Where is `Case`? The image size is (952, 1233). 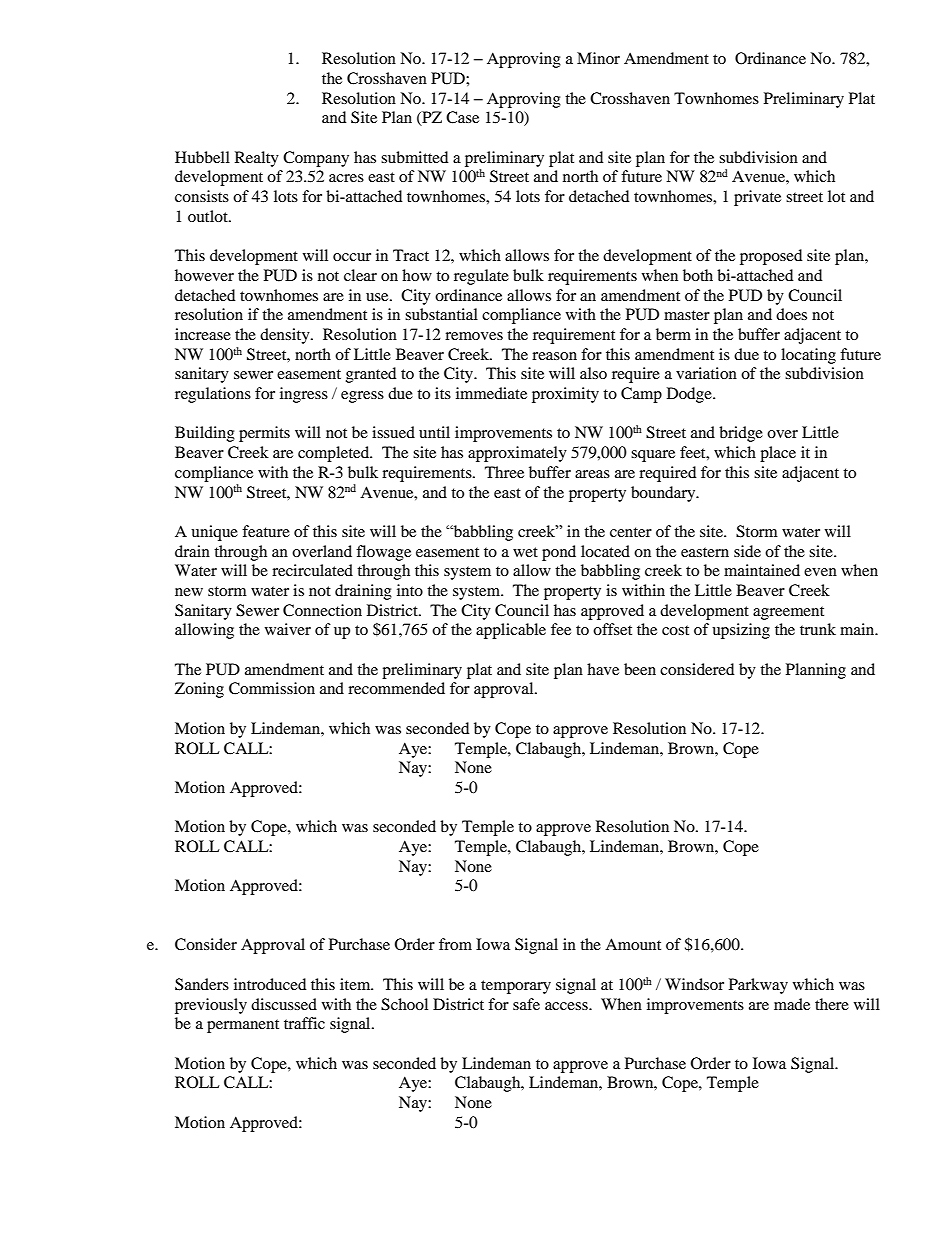 Case is located at coordinates (462, 117).
